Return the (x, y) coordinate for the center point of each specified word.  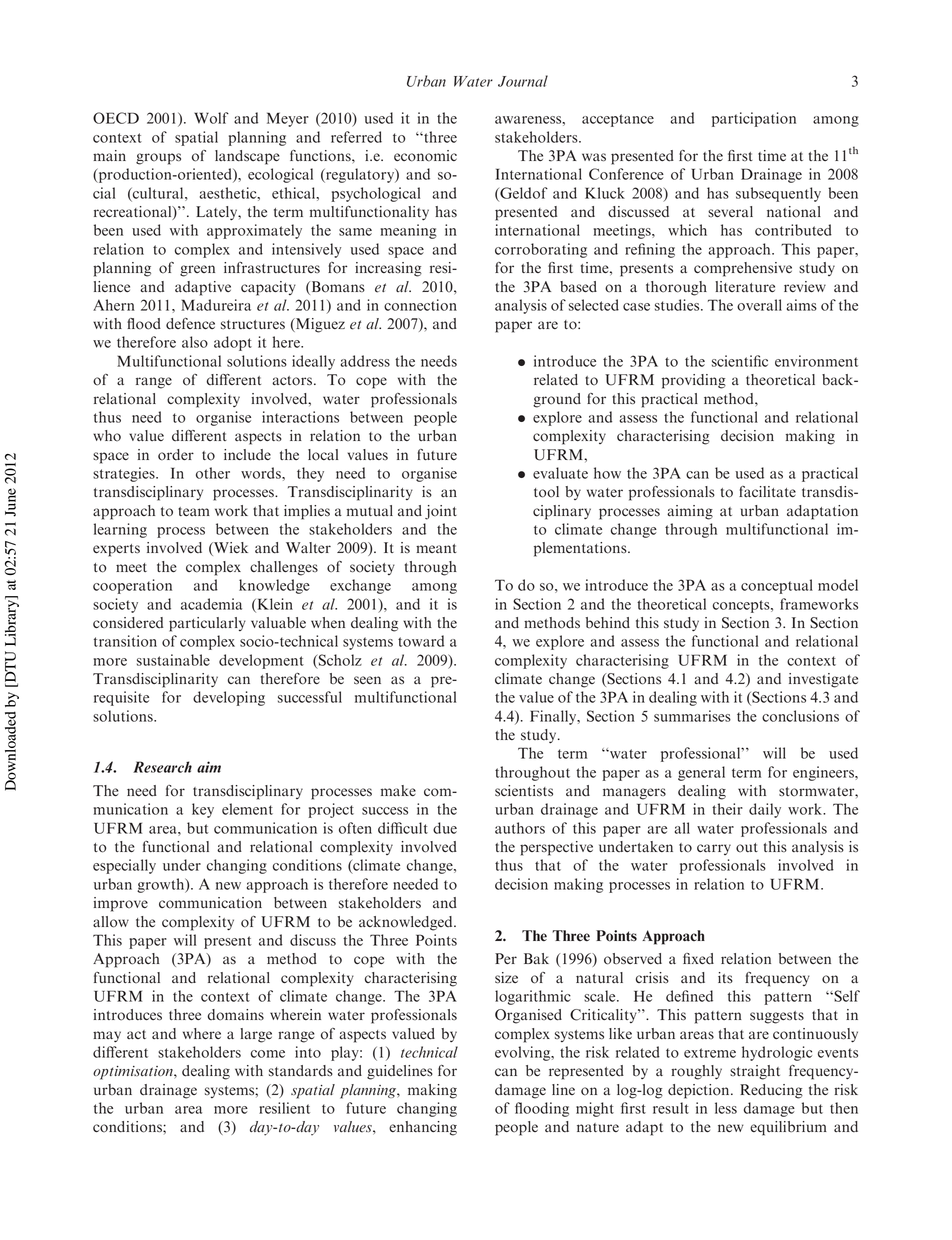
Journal (523, 81)
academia (211, 604)
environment (816, 361)
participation (754, 119)
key (203, 810)
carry (714, 849)
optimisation (134, 1073)
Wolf (211, 118)
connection (420, 305)
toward (421, 641)
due (445, 828)
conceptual (777, 586)
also (195, 342)
